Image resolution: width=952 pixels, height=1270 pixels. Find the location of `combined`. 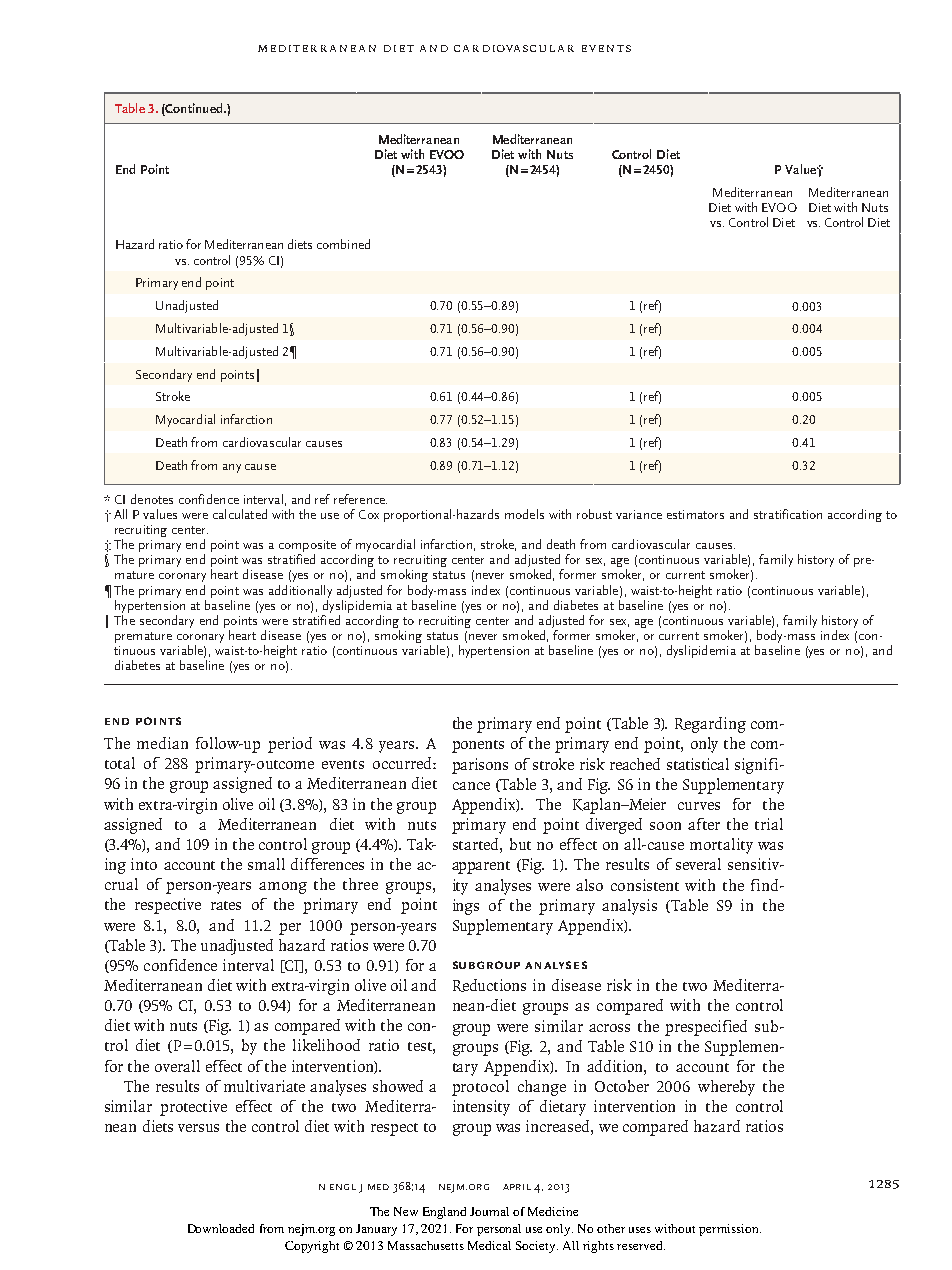

combined is located at coordinates (343, 244).
